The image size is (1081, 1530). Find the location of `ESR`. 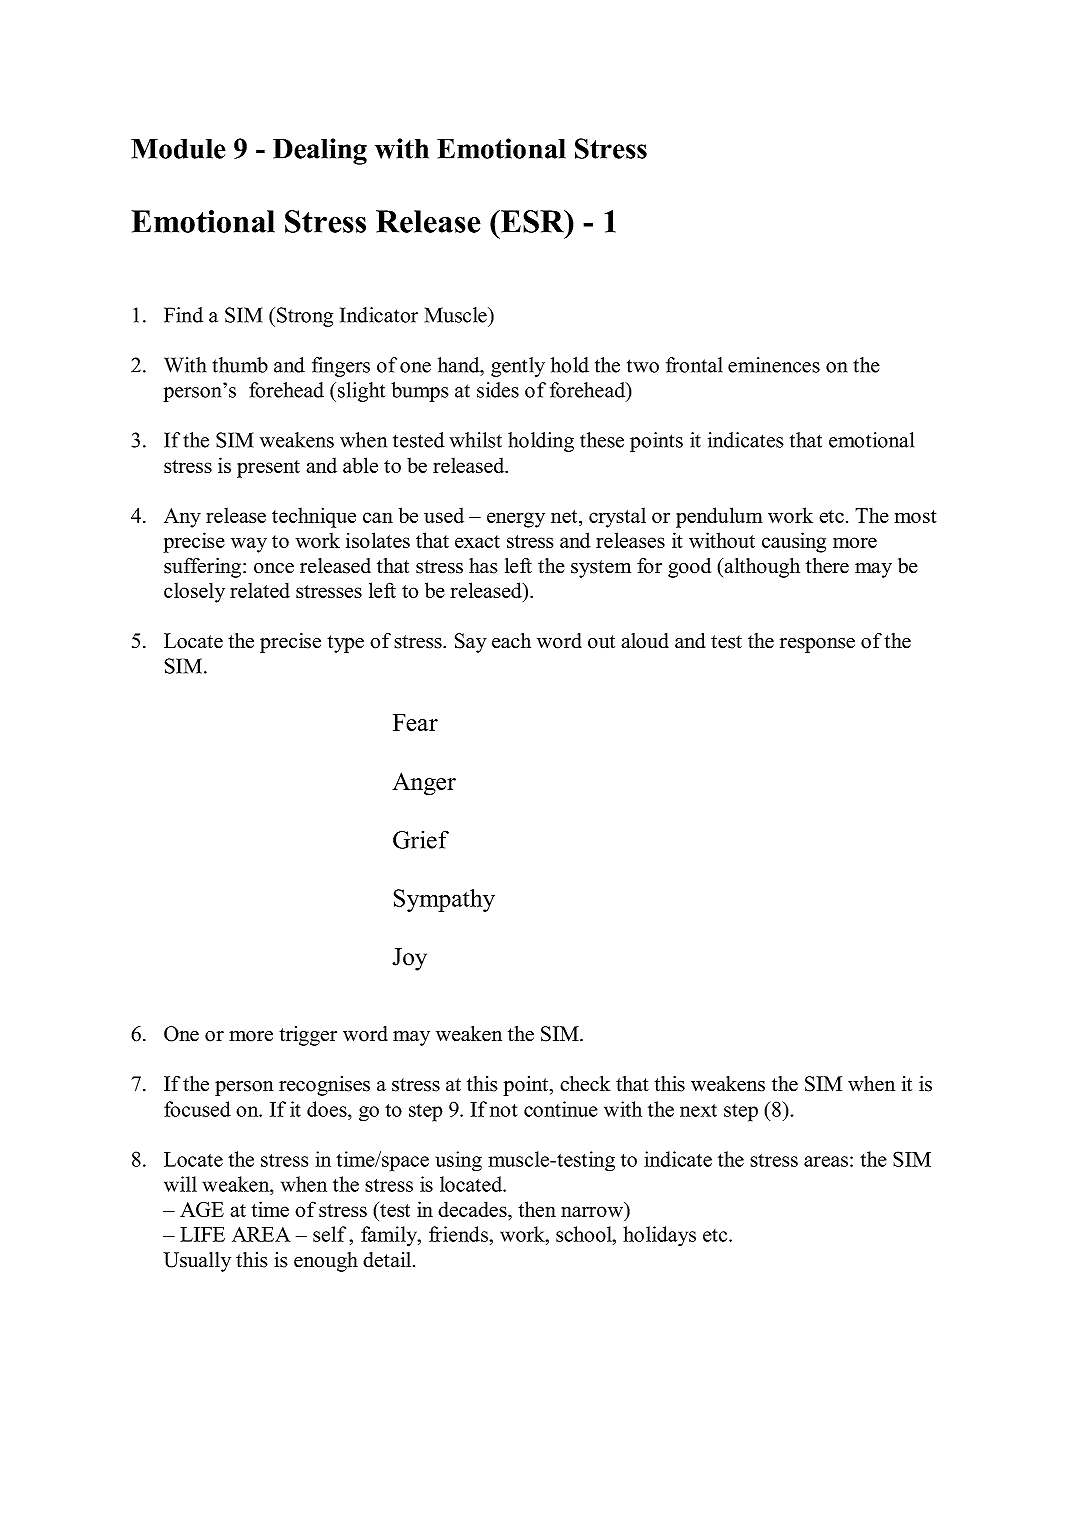

ESR is located at coordinates (532, 221).
